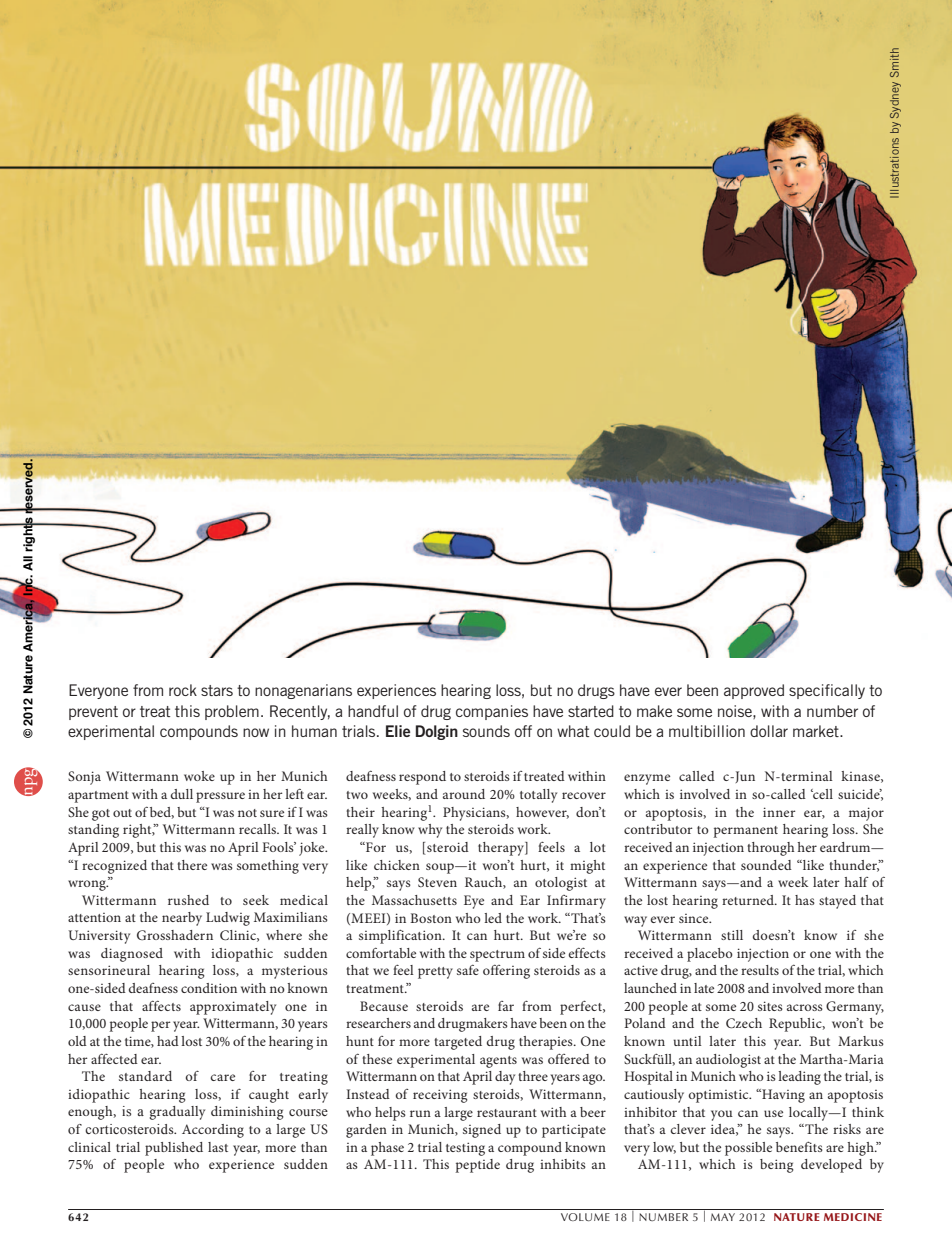  I want to click on medicine, so click(853, 1217).
